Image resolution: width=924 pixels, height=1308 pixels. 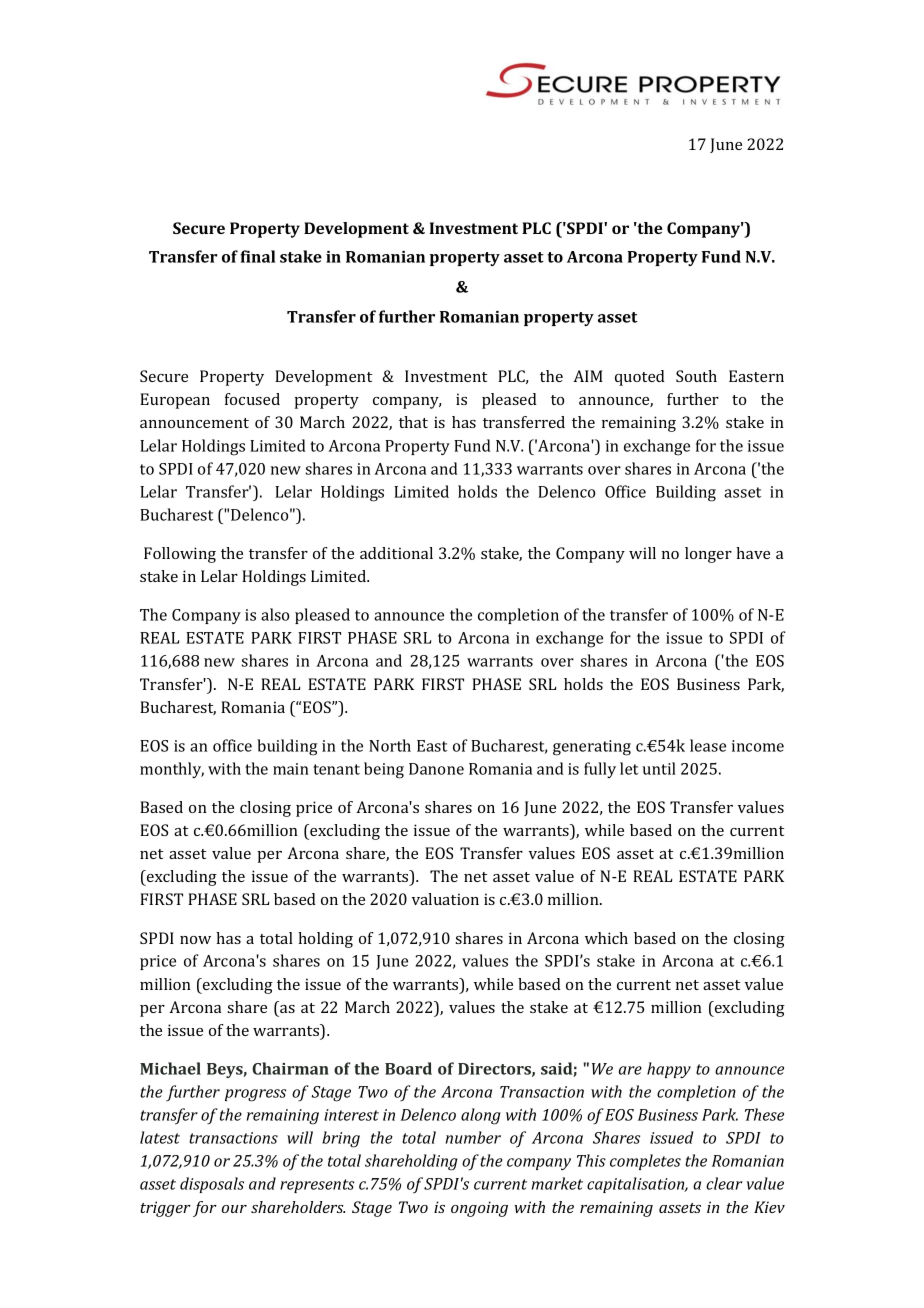 I want to click on Board, so click(x=408, y=1068).
